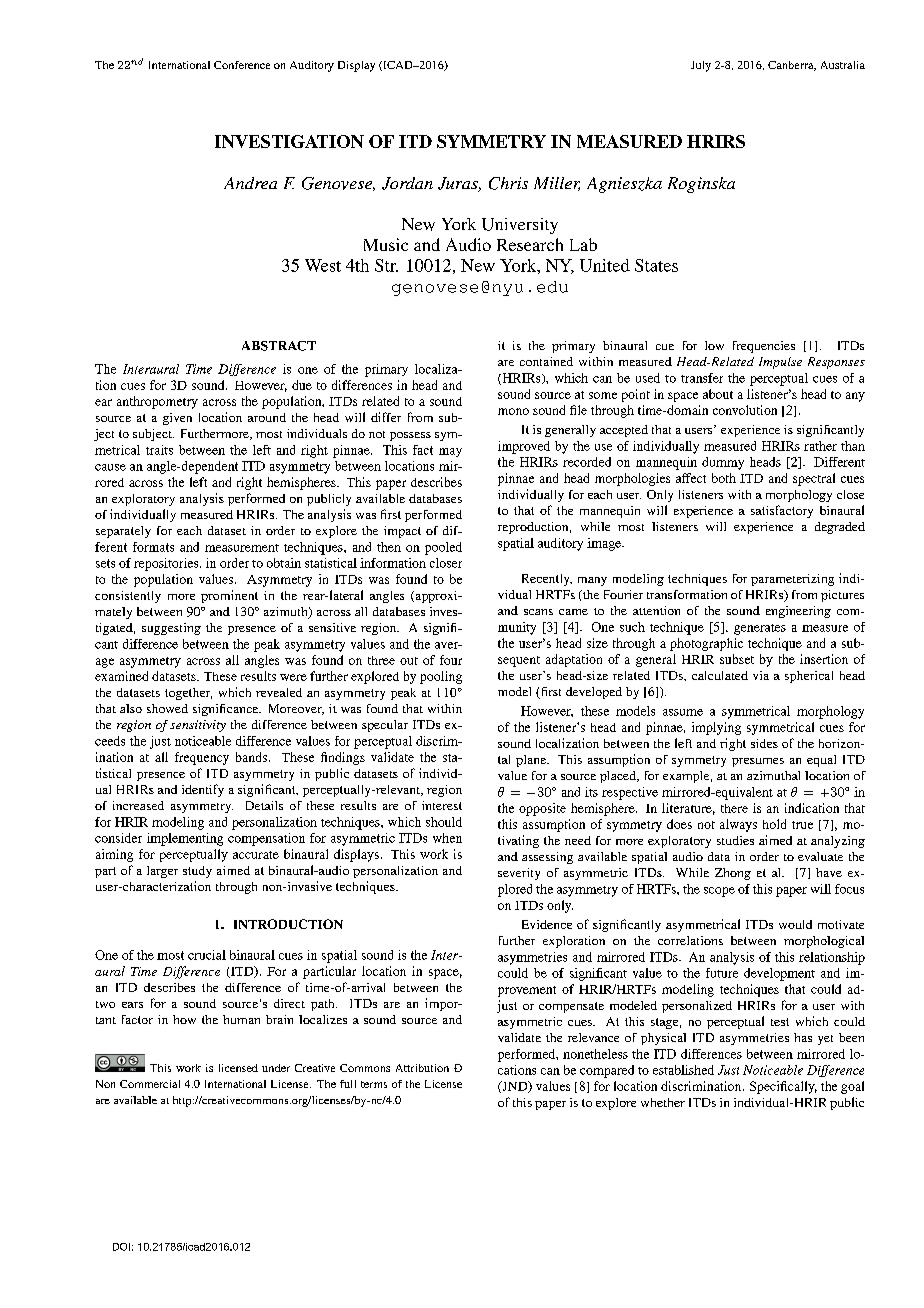 This document has height=1308, width=924. Describe the element at coordinates (150, 1084) in the document. I see `Commercial` at that location.
